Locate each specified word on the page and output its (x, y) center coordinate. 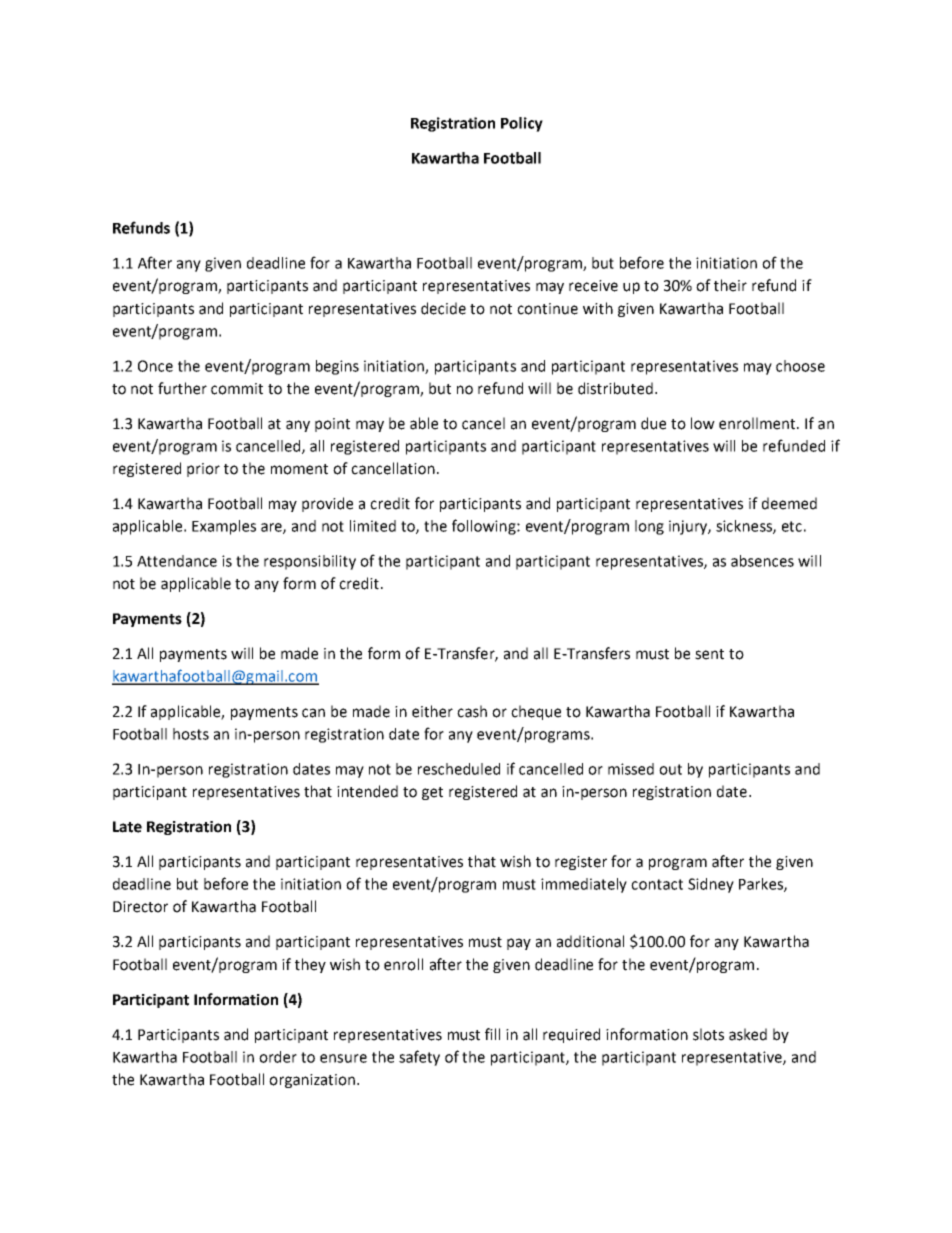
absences (762, 561)
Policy (522, 124)
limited (373, 526)
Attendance (177, 561)
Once (155, 366)
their (730, 285)
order (278, 1057)
